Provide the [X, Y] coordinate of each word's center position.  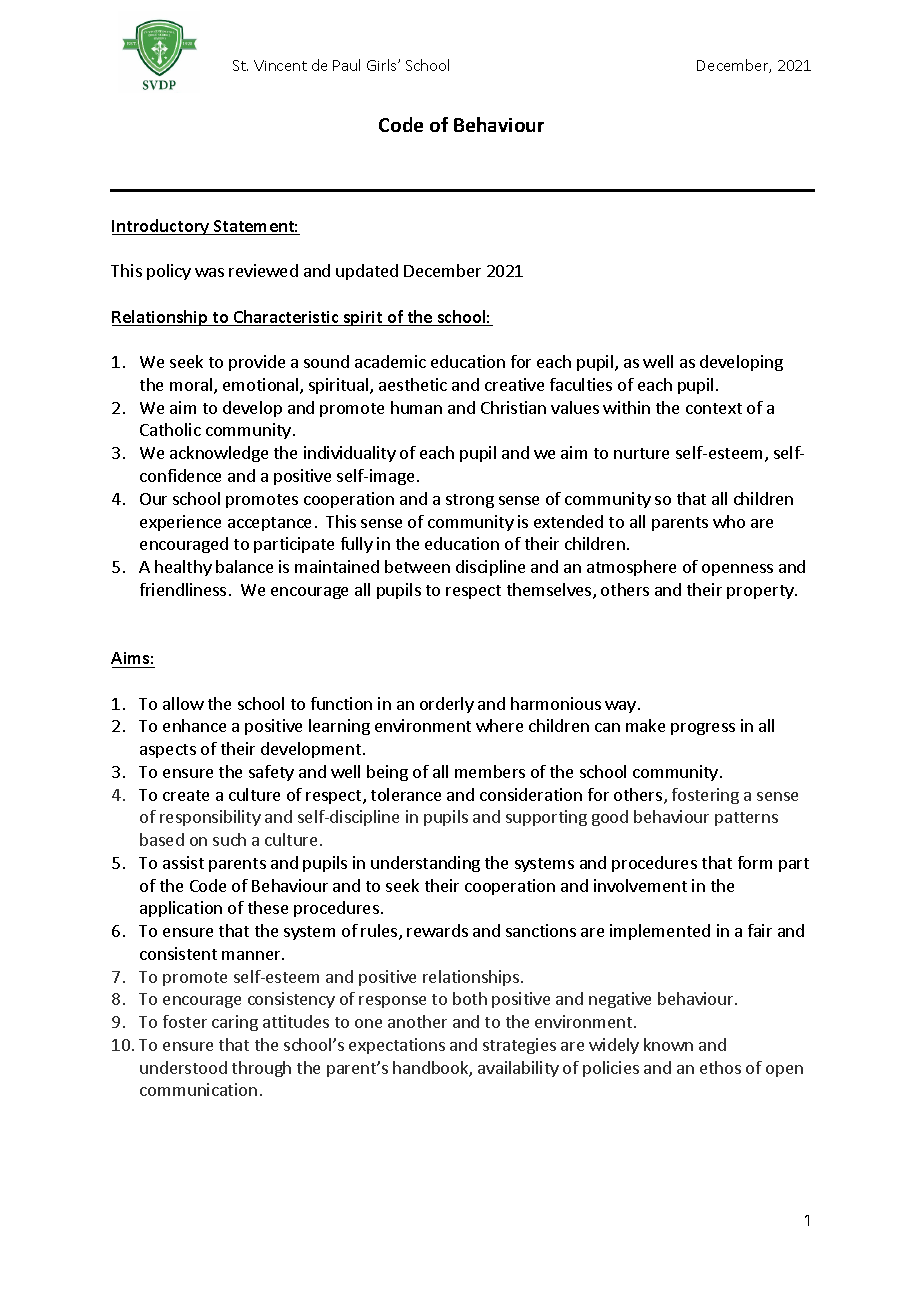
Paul [346, 65]
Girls [383, 65]
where [499, 725]
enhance [194, 725]
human [416, 407]
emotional [262, 386]
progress [703, 729]
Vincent [280, 65]
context [714, 408]
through [261, 1069]
